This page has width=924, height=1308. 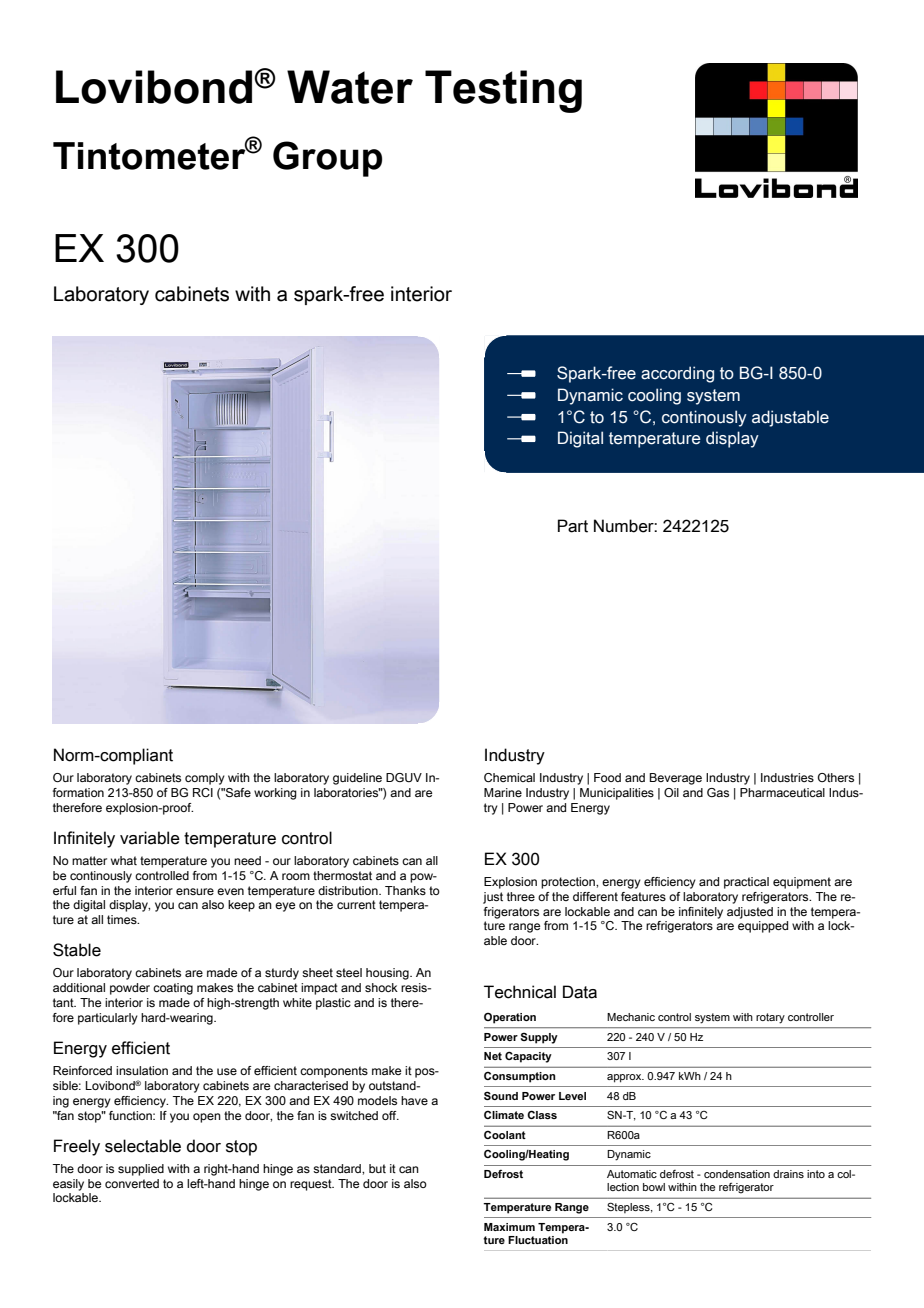 What do you see at coordinates (405, 890) in the page?
I see `Thanks` at bounding box center [405, 890].
